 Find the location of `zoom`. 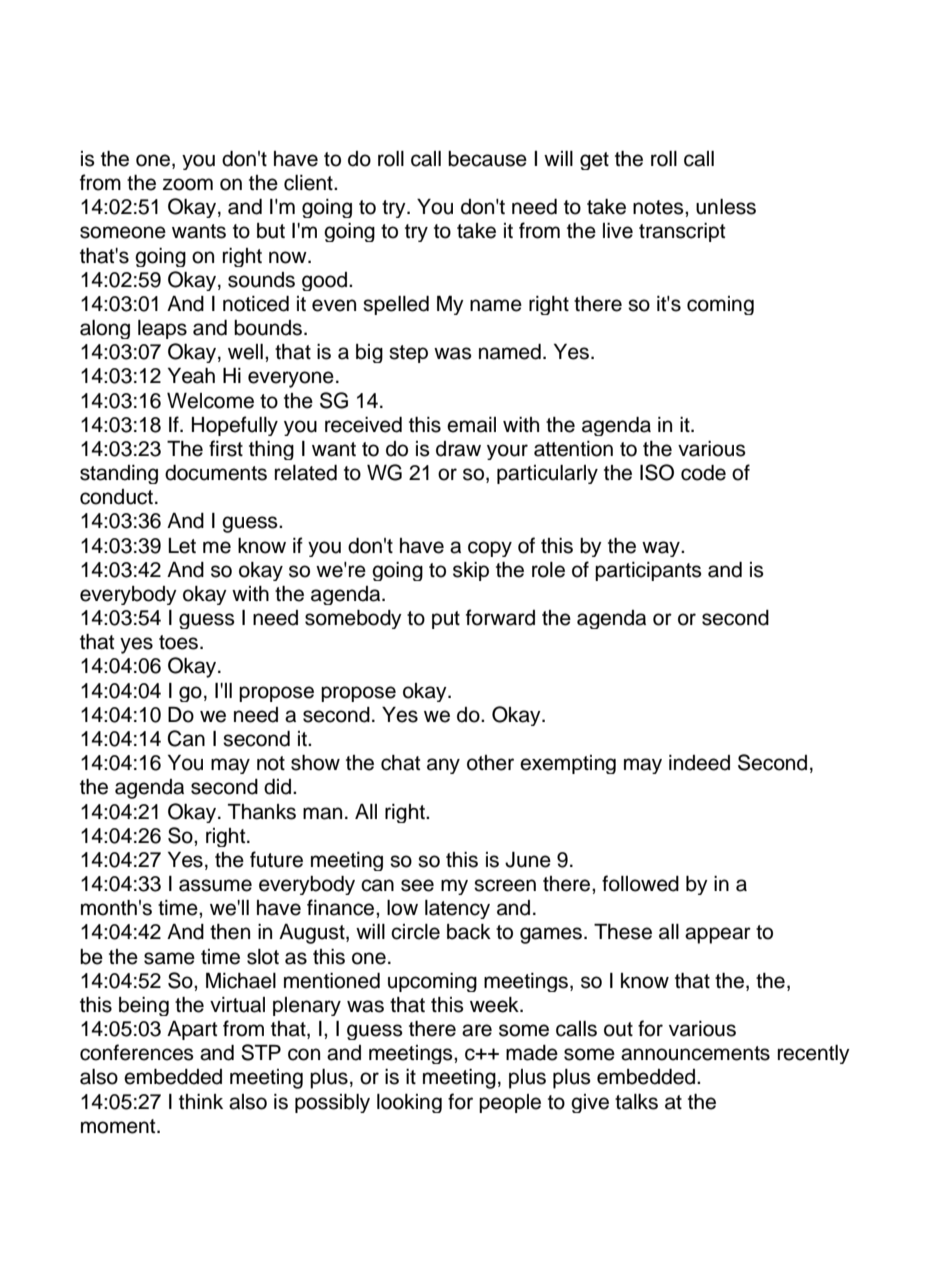

zoom is located at coordinates (188, 184).
